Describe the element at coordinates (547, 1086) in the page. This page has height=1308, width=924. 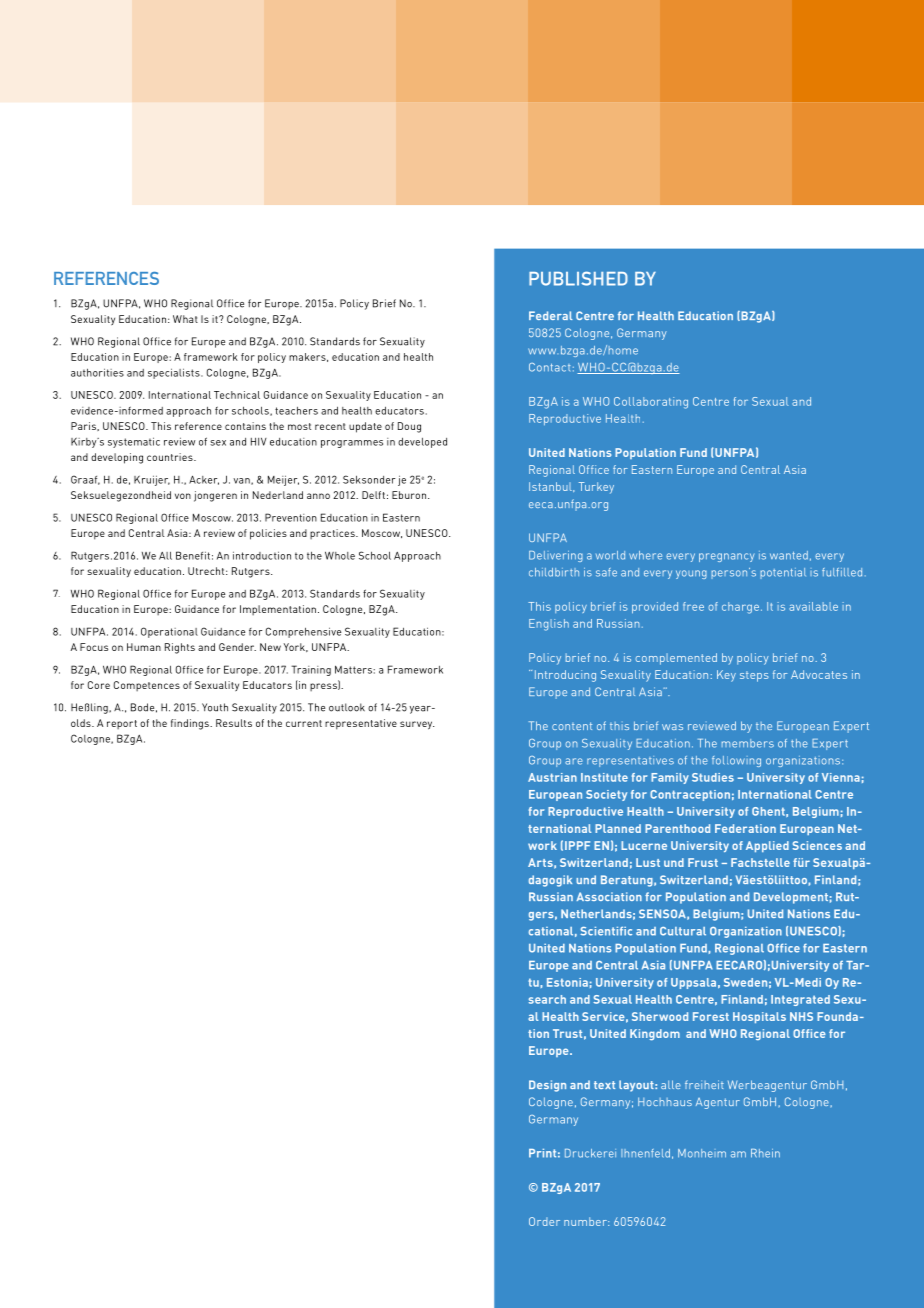
I see `Design` at that location.
